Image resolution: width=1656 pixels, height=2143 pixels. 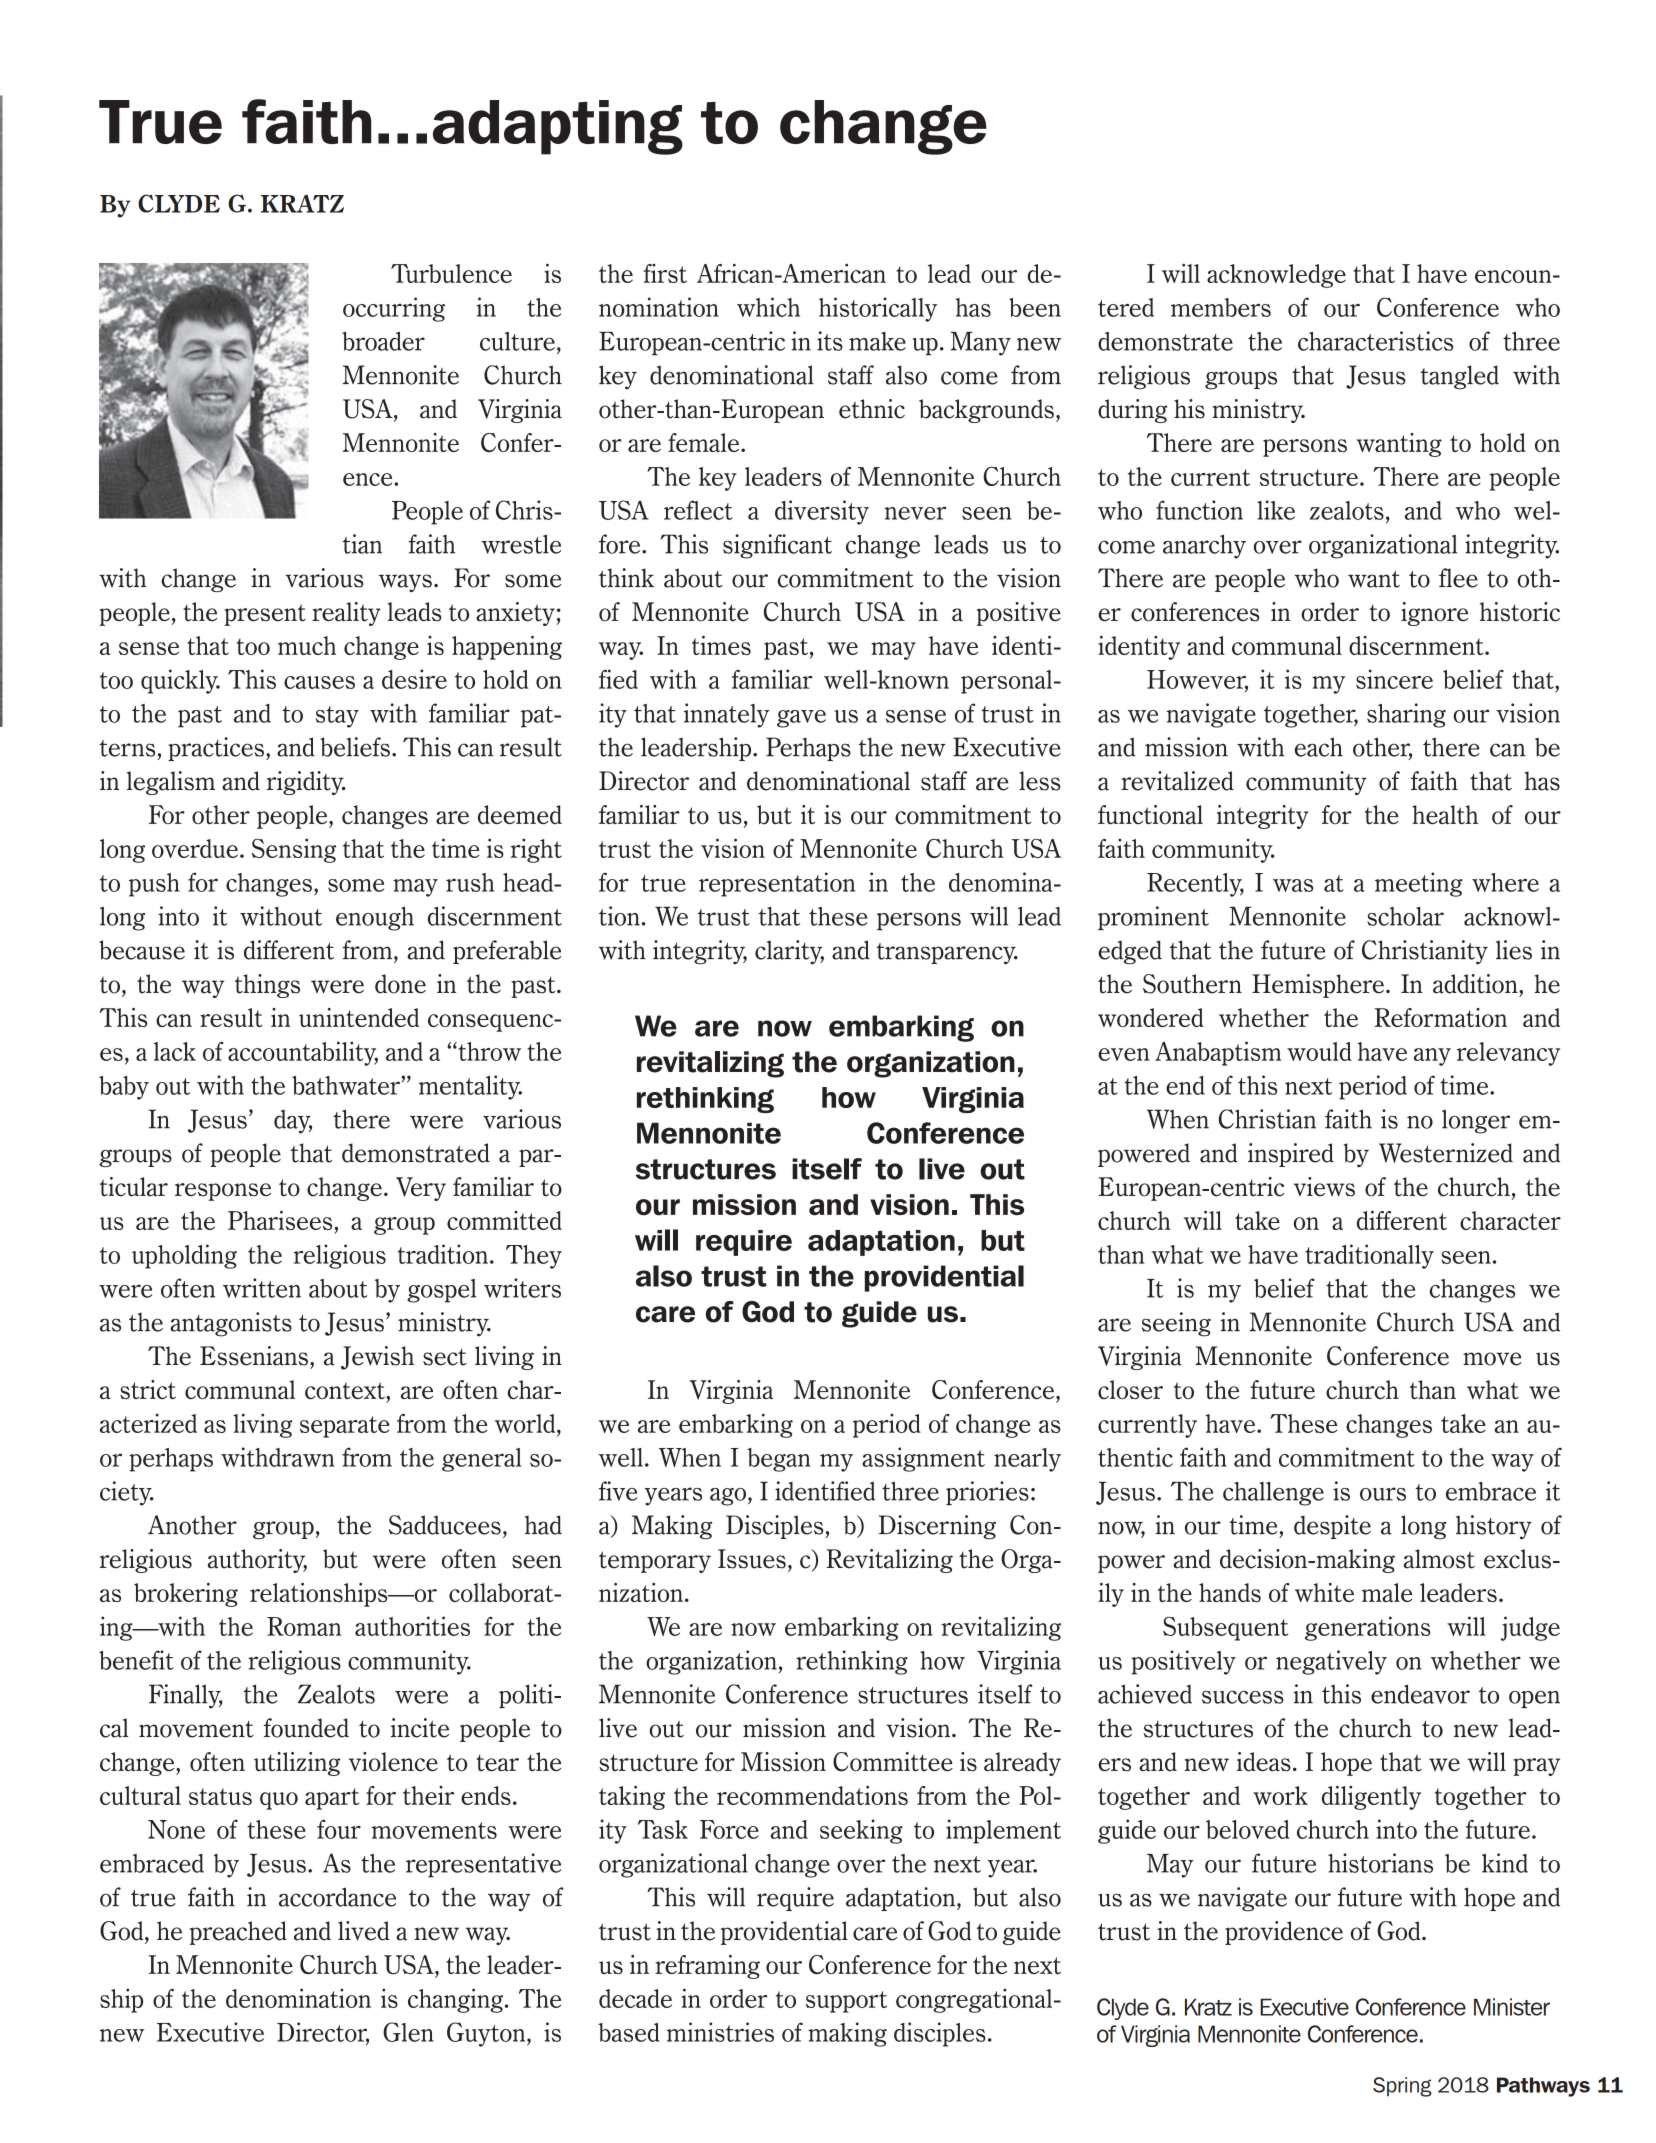 What do you see at coordinates (345, 1427) in the screenshot?
I see `separate` at bounding box center [345, 1427].
